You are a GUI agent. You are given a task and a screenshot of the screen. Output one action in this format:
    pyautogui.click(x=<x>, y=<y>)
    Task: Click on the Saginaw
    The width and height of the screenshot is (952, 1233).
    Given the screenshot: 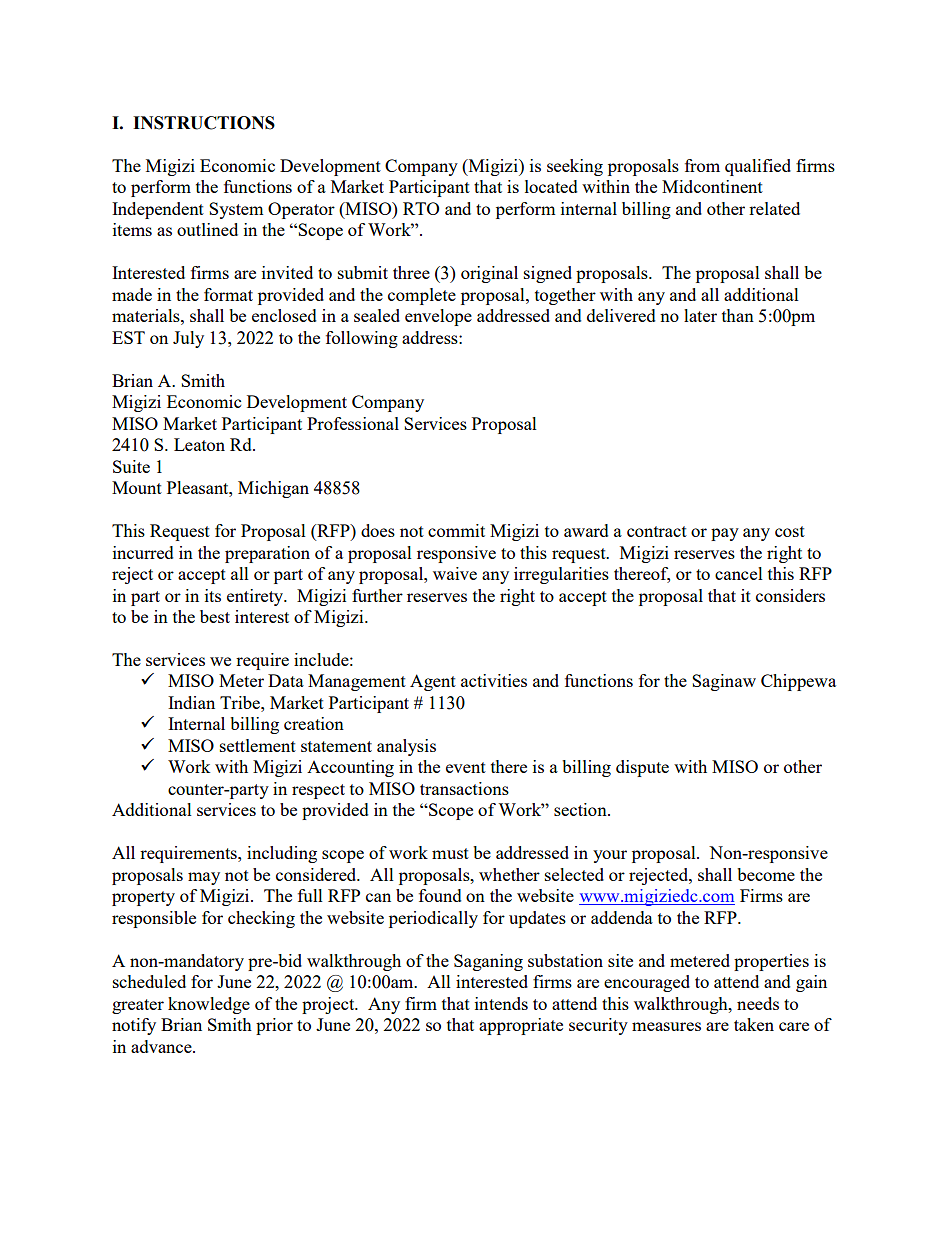 What is the action you would take?
    pyautogui.click(x=724, y=682)
